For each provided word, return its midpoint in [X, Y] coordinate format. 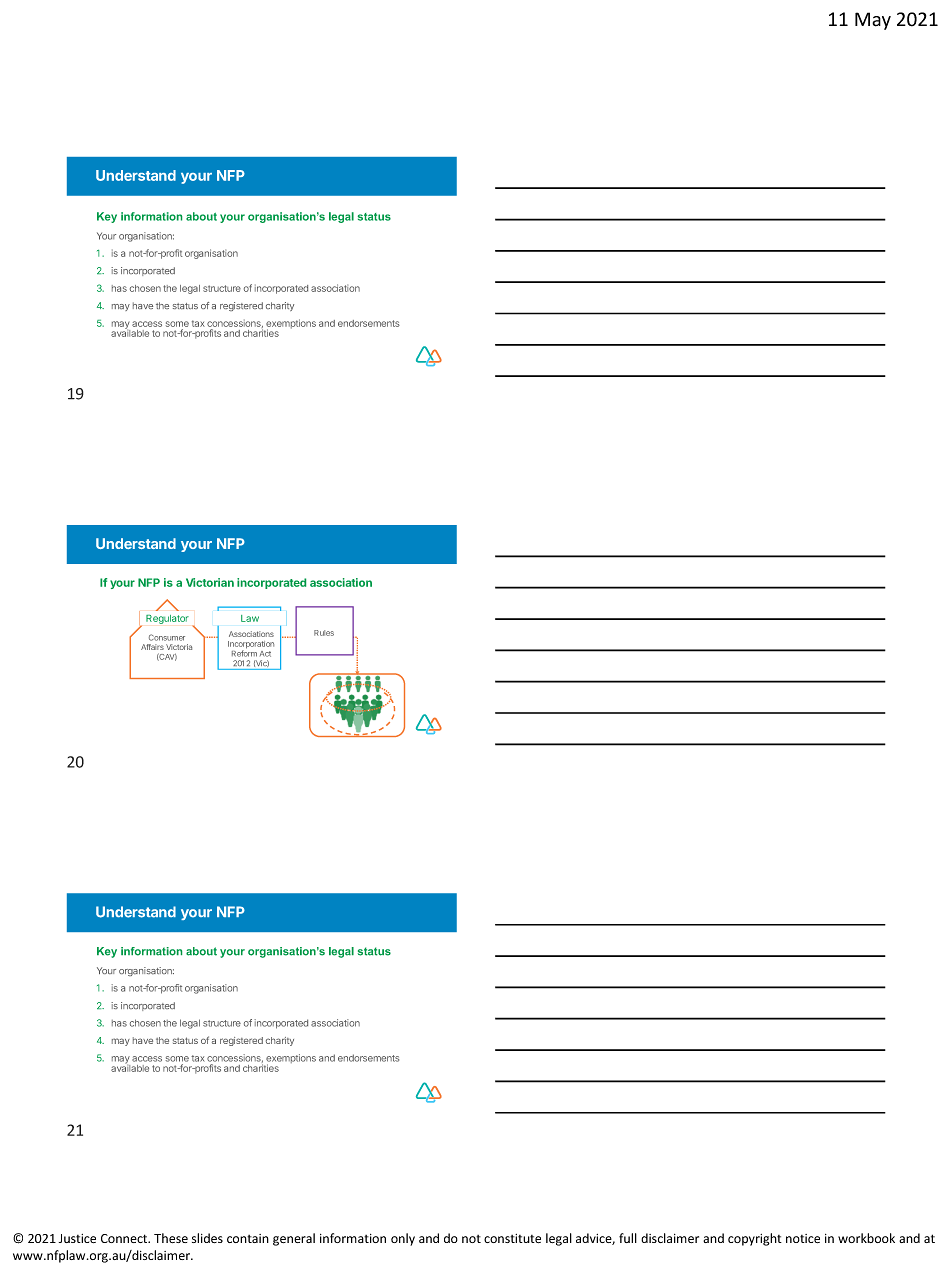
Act [265, 654]
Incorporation [251, 646]
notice [803, 1238]
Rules [324, 633]
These [171, 1238]
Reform [244, 652]
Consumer [167, 637]
